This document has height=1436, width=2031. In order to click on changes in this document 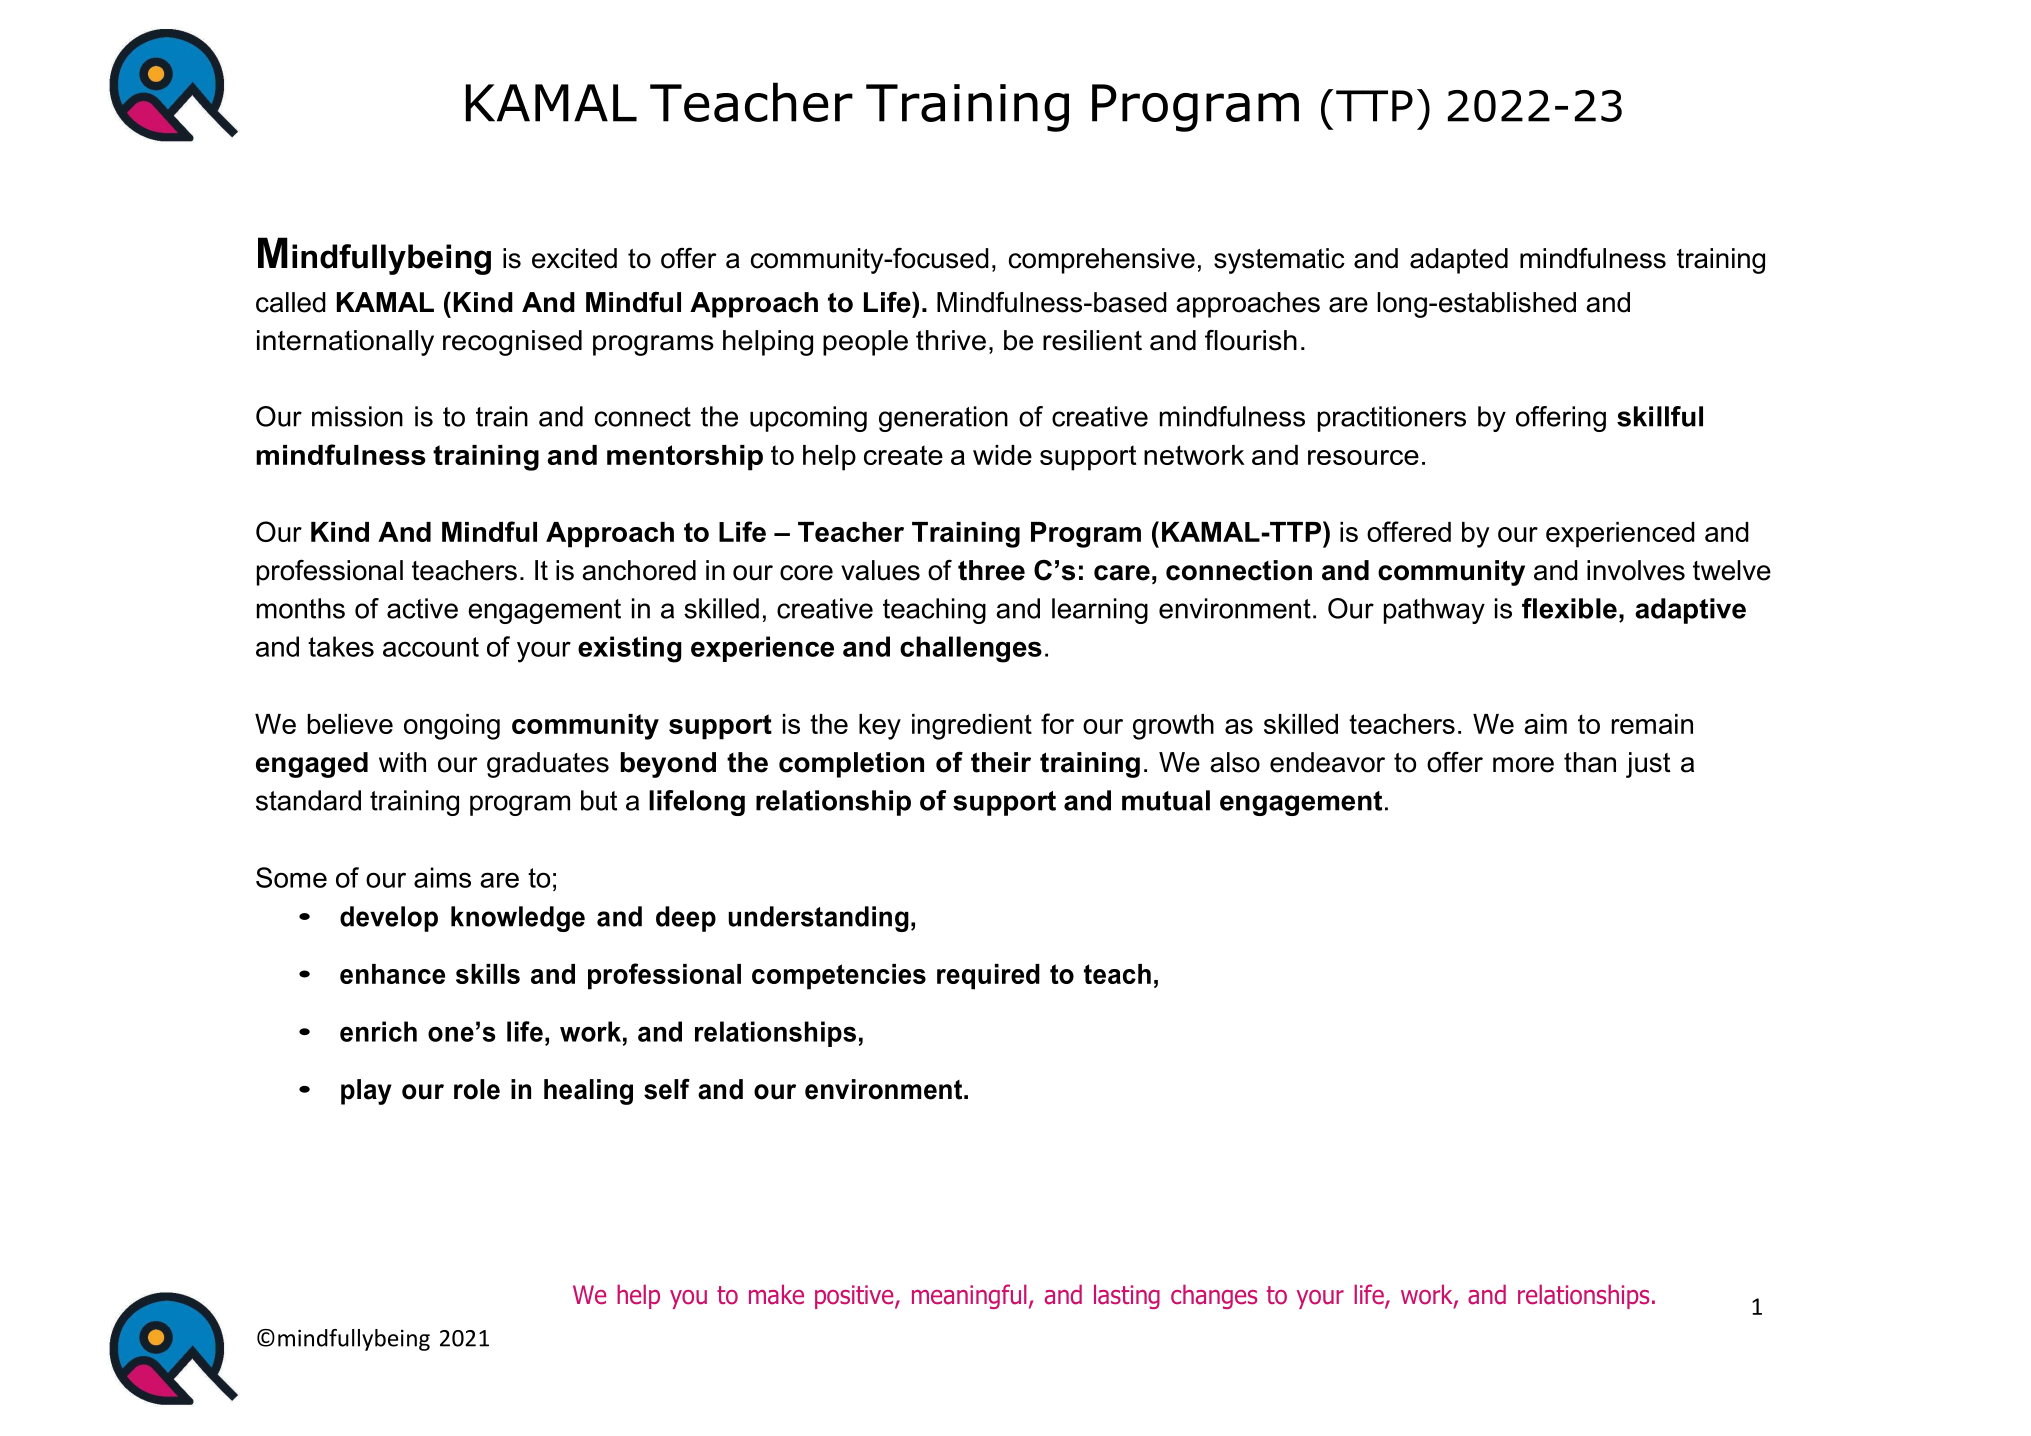, I will do `click(1214, 1296)`.
